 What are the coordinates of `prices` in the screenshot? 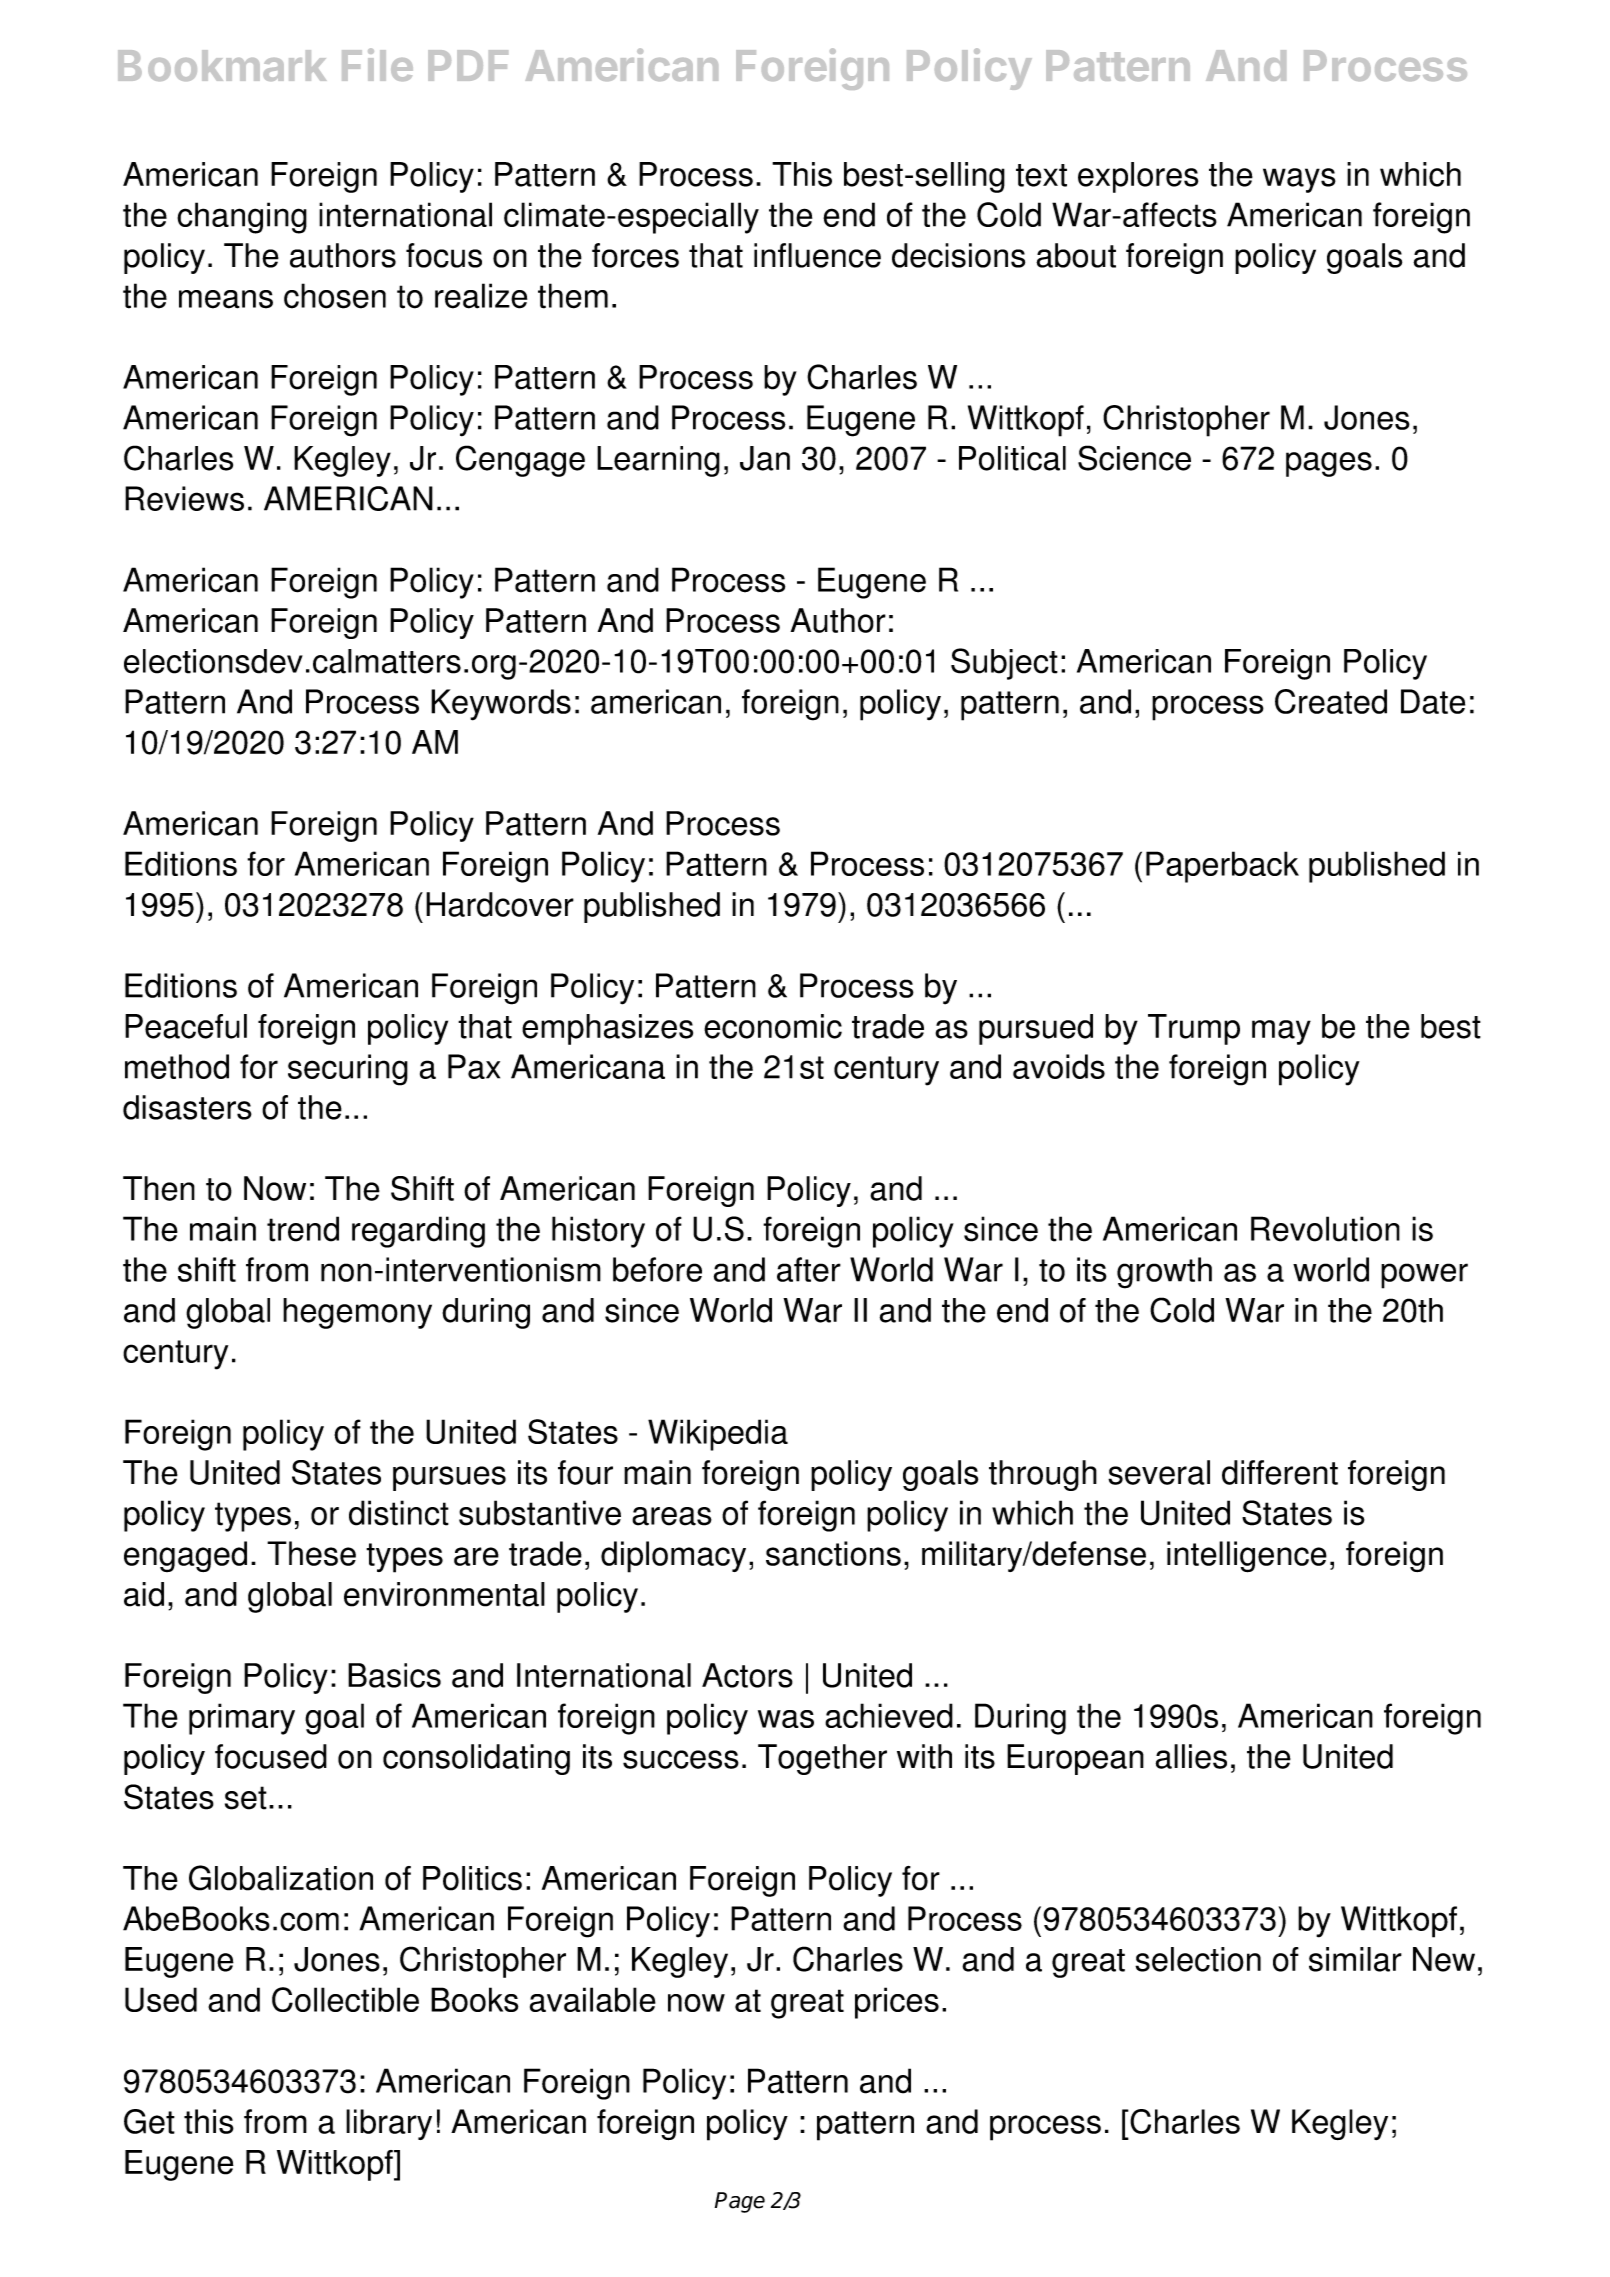 It's located at (897, 2003).
